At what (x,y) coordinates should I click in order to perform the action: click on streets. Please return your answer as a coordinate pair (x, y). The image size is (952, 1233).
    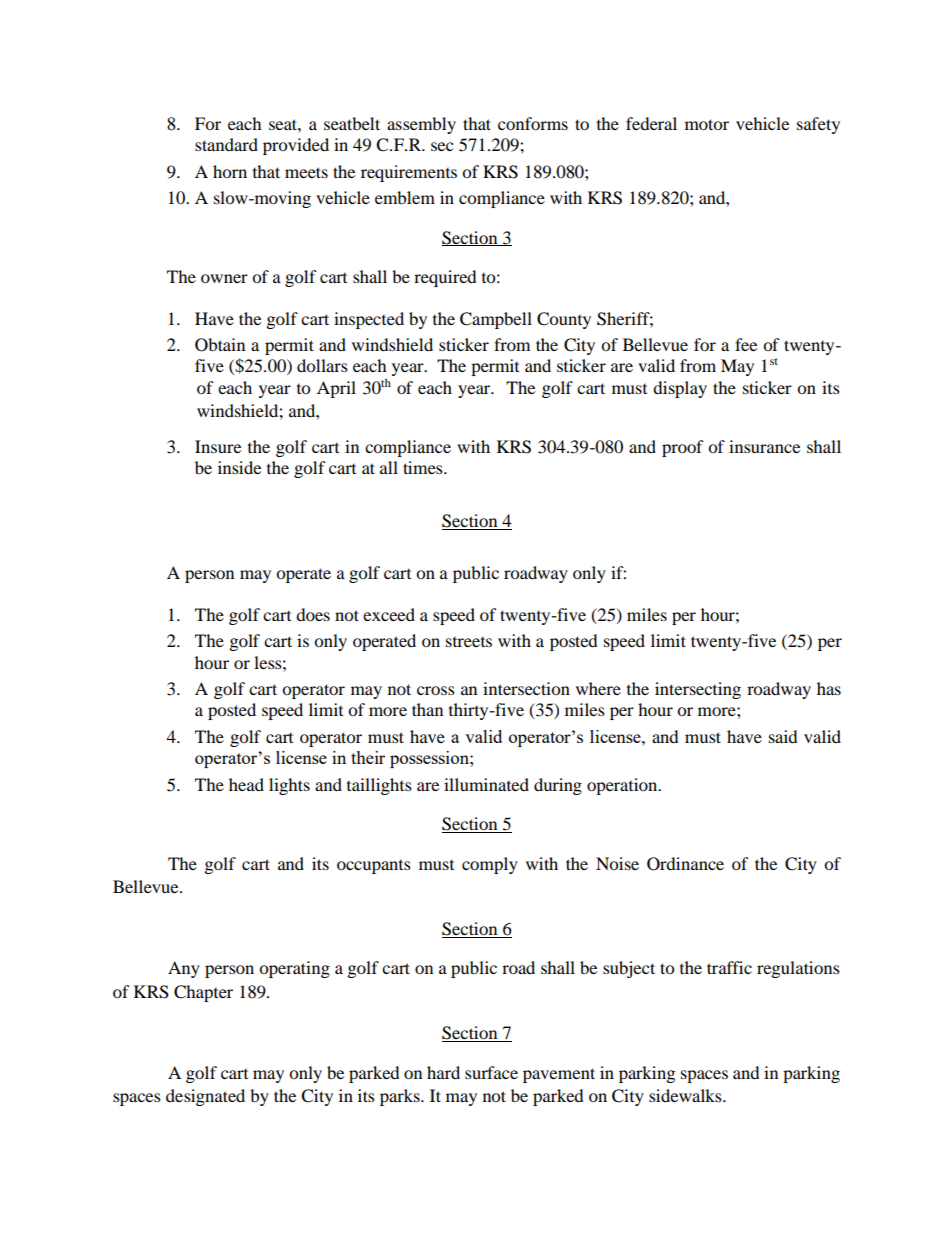
    Looking at the image, I should click on (469, 642).
